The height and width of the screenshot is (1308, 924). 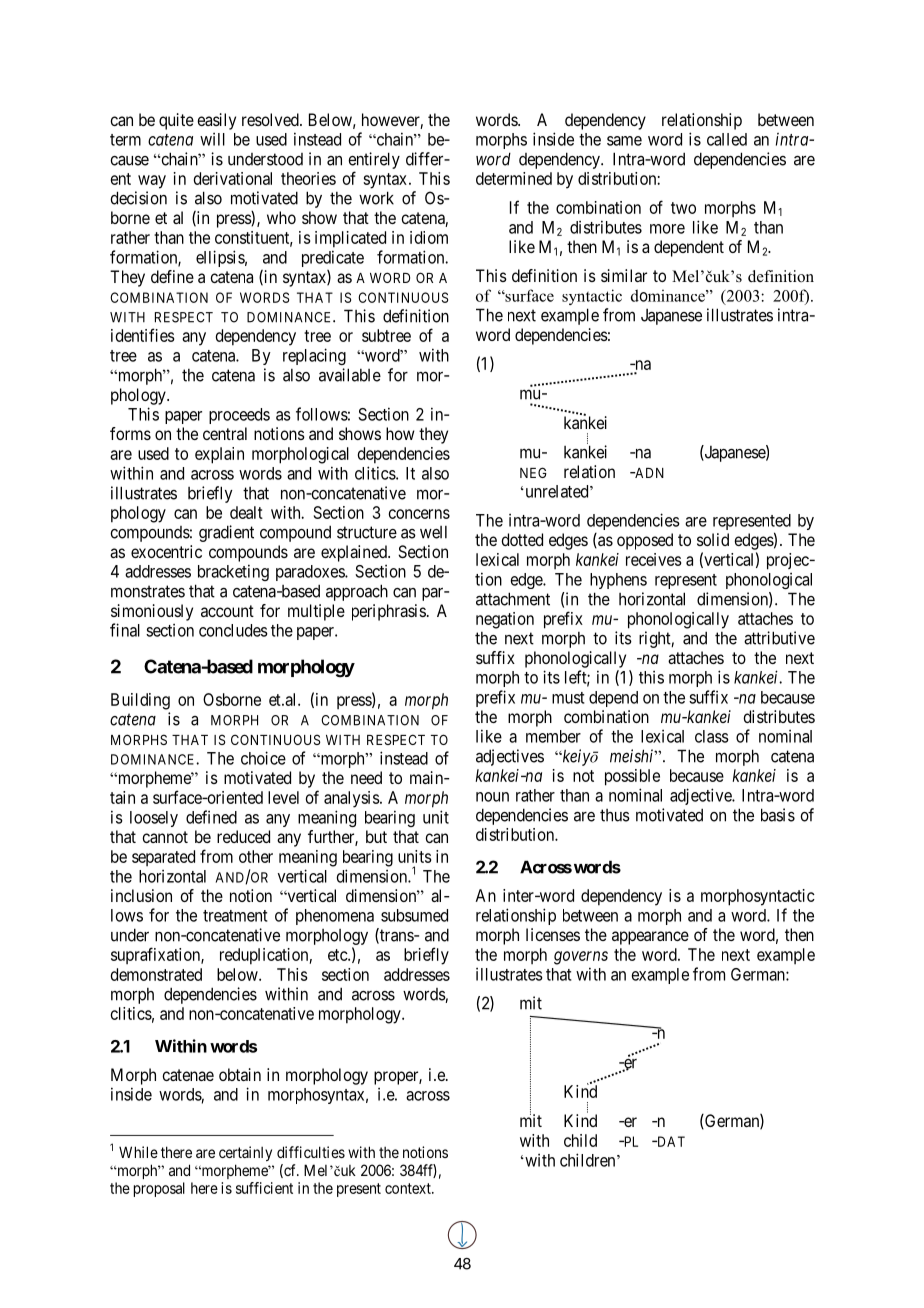 What do you see at coordinates (713, 539) in the screenshot?
I see `solid` at bounding box center [713, 539].
